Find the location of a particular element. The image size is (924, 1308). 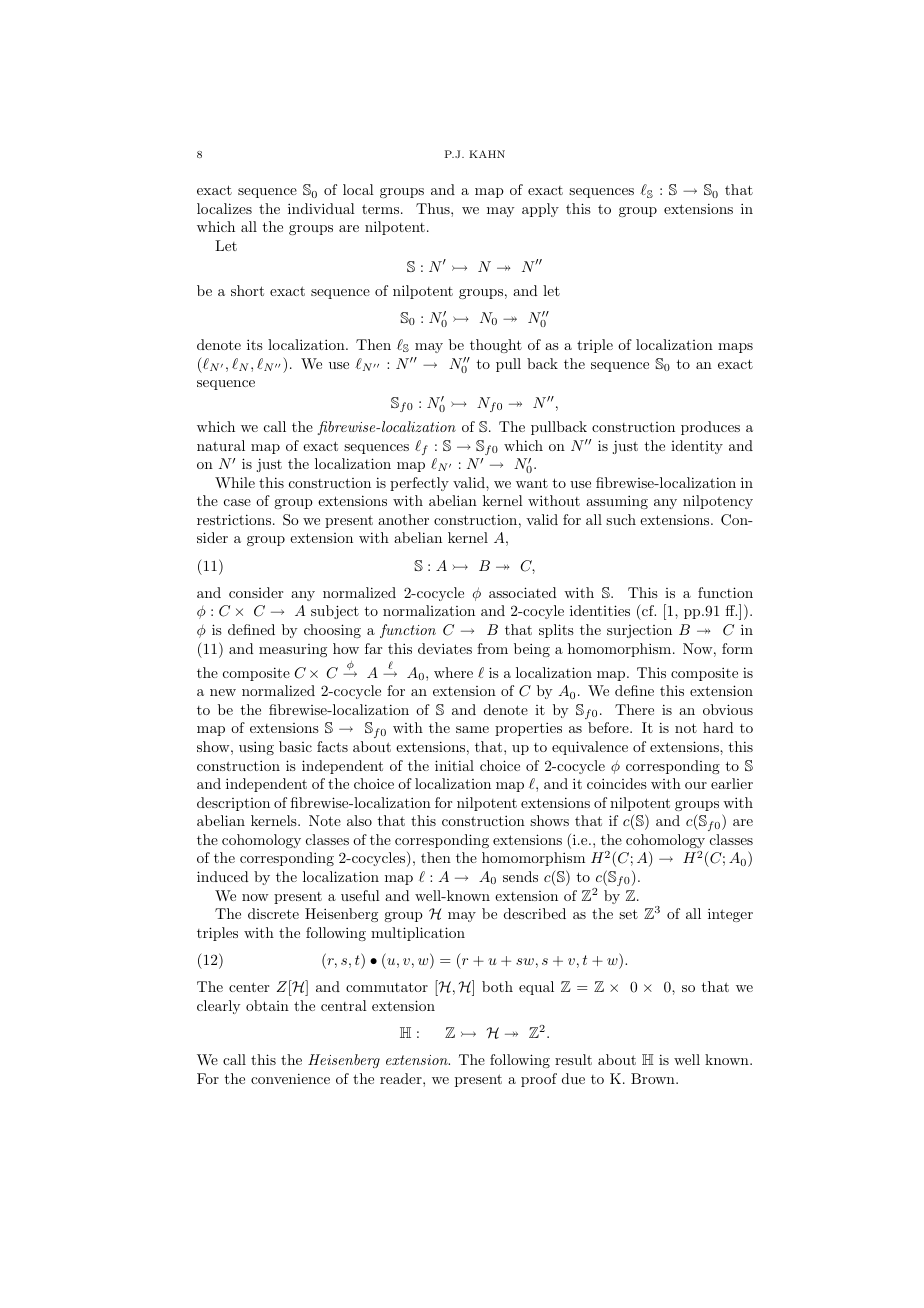

measuring is located at coordinates (293, 650).
